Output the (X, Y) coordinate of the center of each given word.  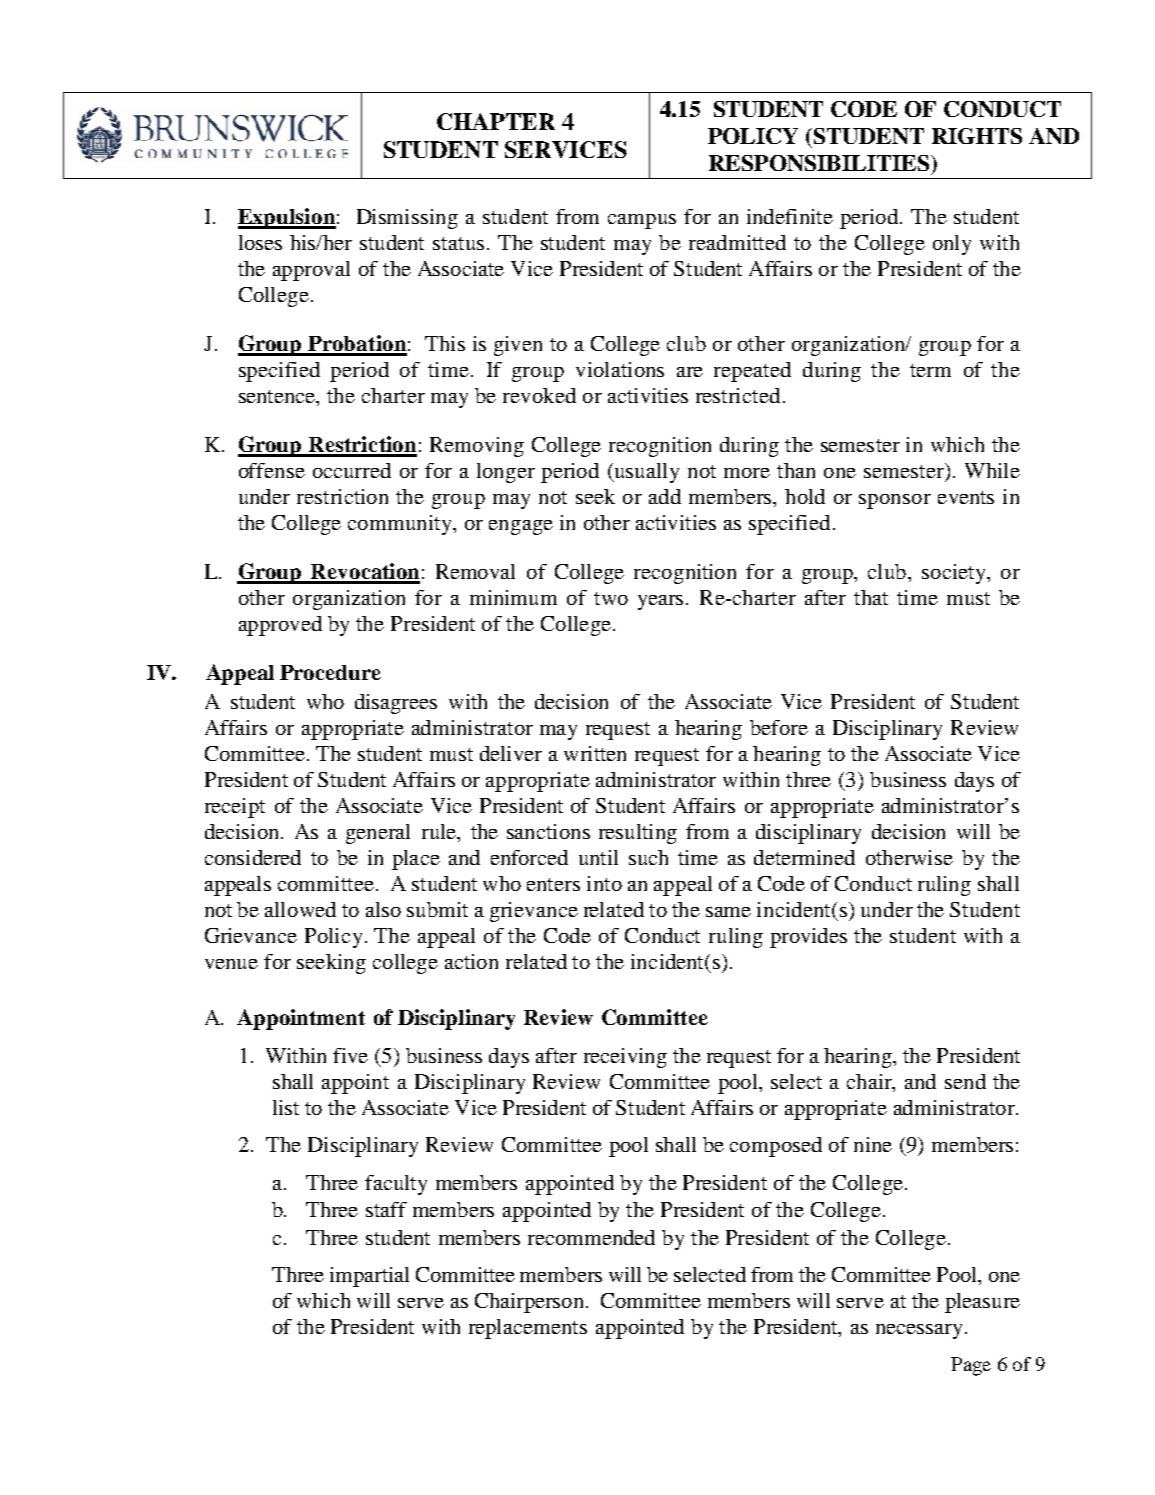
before (779, 727)
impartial (369, 1277)
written (595, 753)
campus (642, 221)
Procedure (330, 672)
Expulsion (287, 218)
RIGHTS (977, 136)
